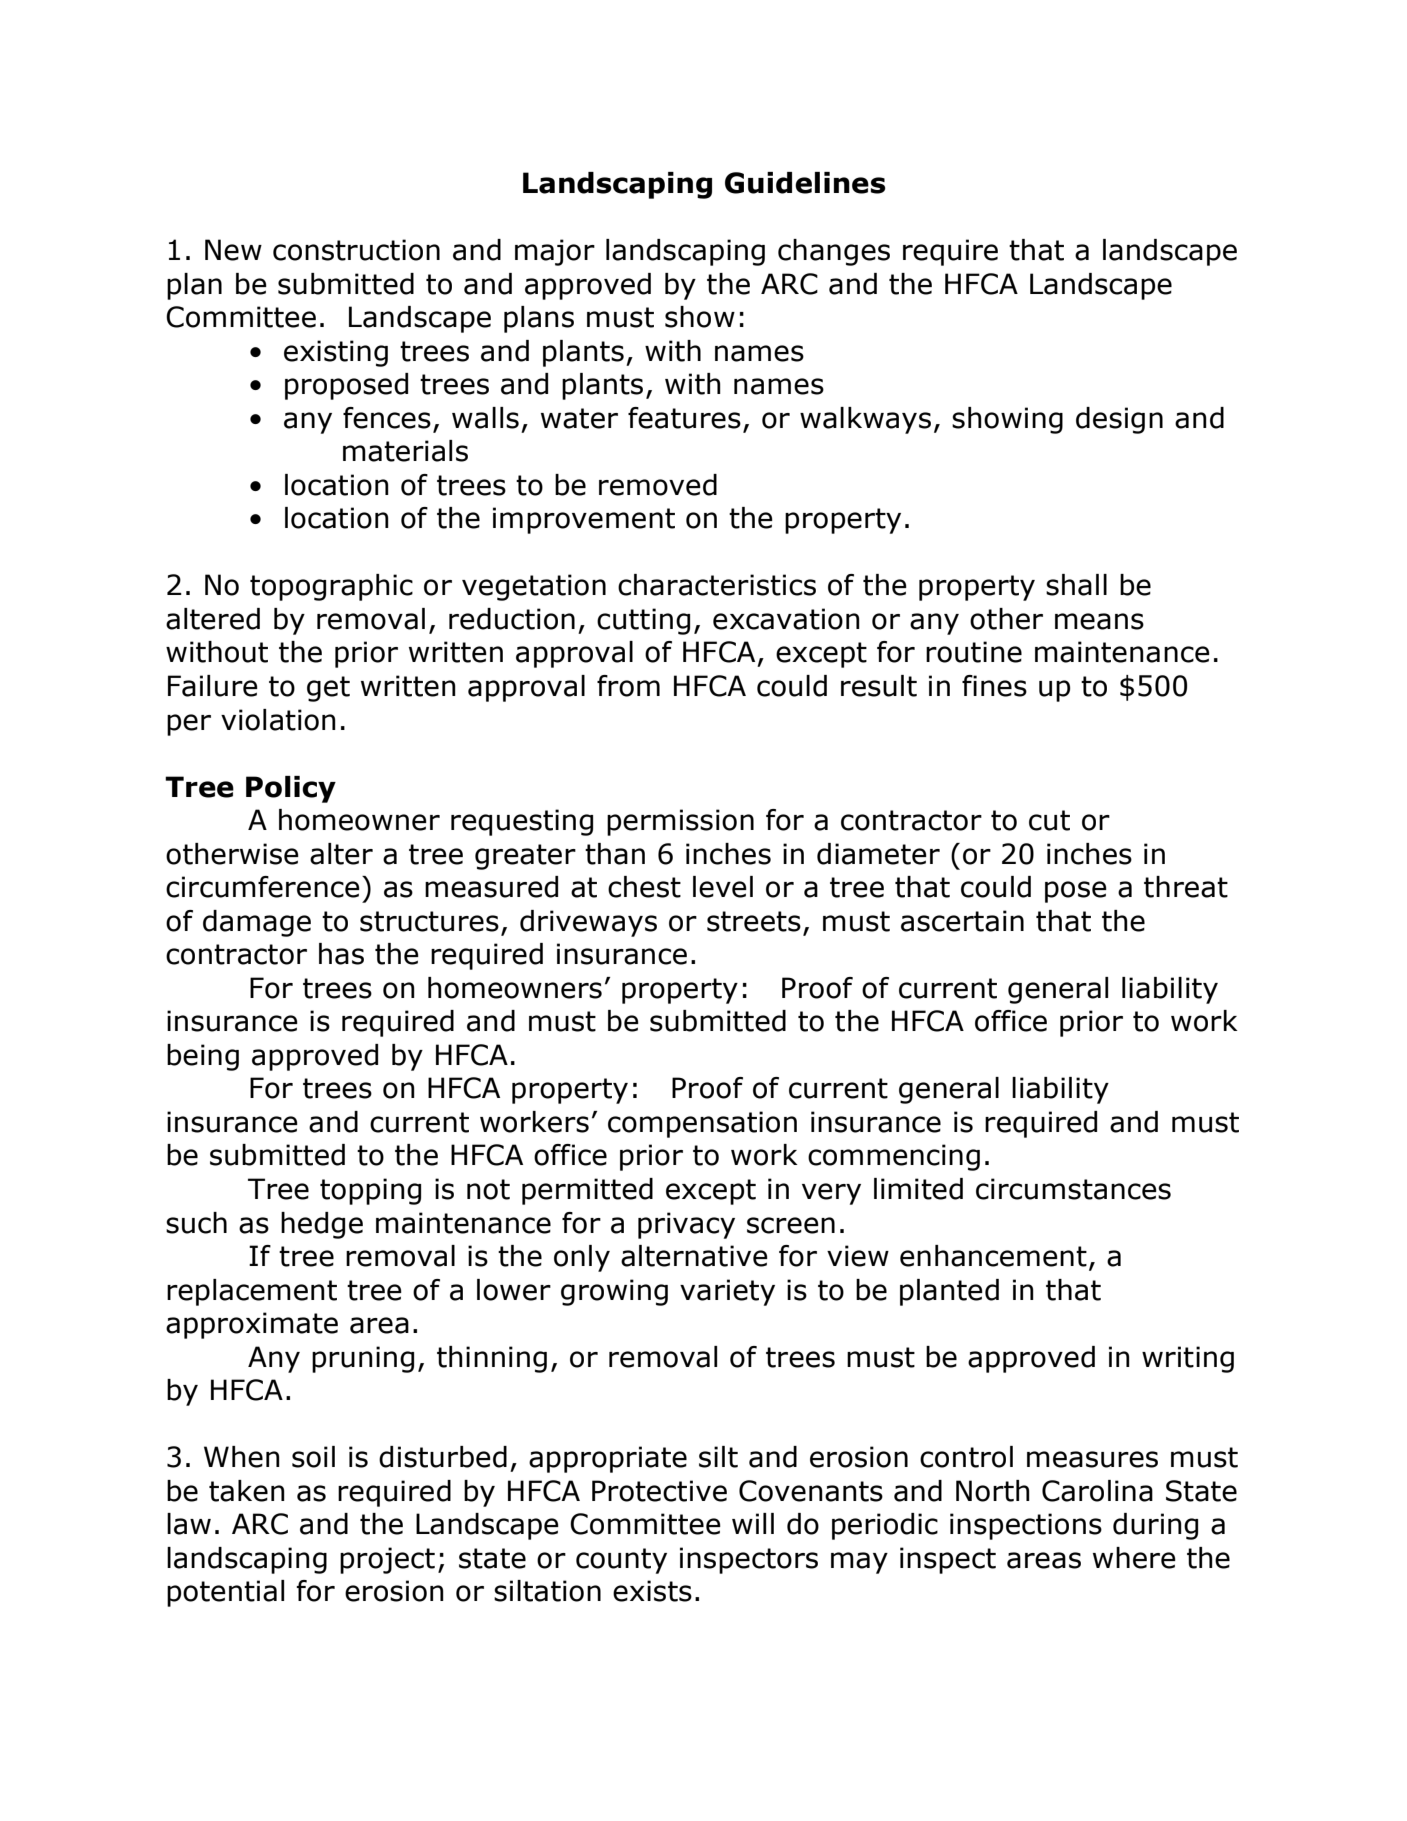 Image resolution: width=1407 pixels, height=1821 pixels. Describe the element at coordinates (387, 1560) in the document. I see `project` at that location.
